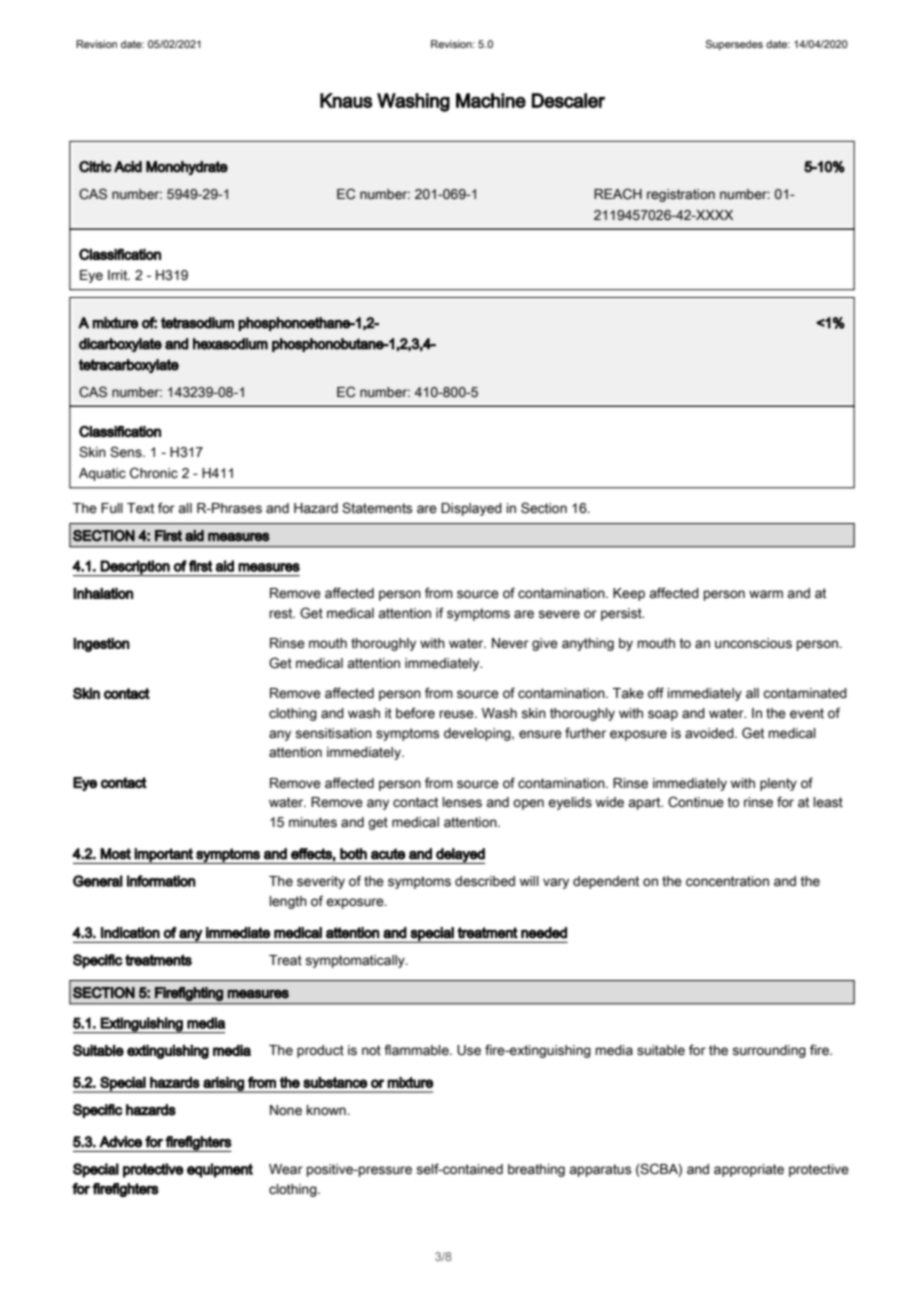  Describe the element at coordinates (161, 881) in the page. I see `information` at that location.
